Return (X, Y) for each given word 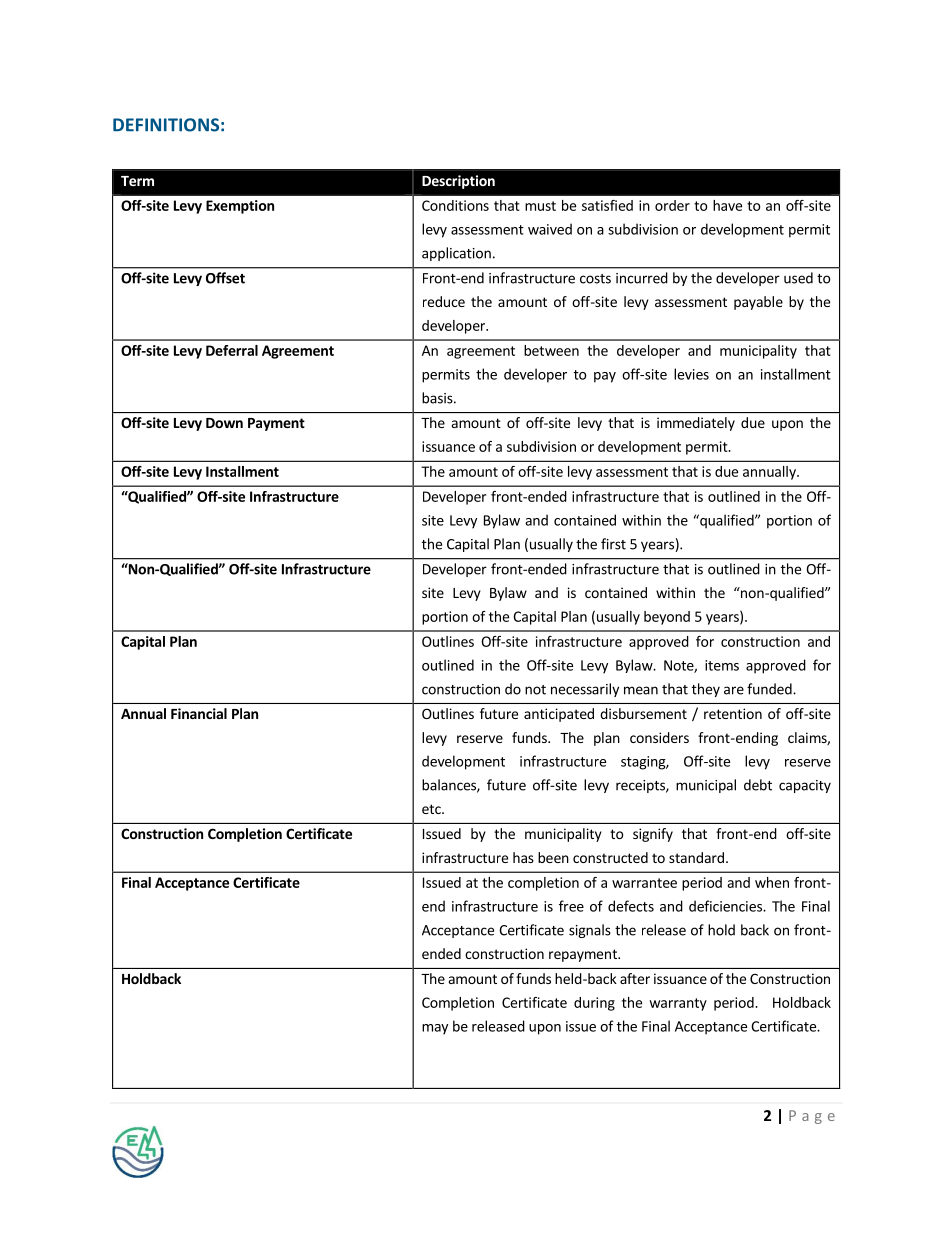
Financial (199, 713)
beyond (667, 618)
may (435, 1029)
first (613, 544)
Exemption (240, 207)
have (727, 205)
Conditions (455, 205)
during (594, 1004)
